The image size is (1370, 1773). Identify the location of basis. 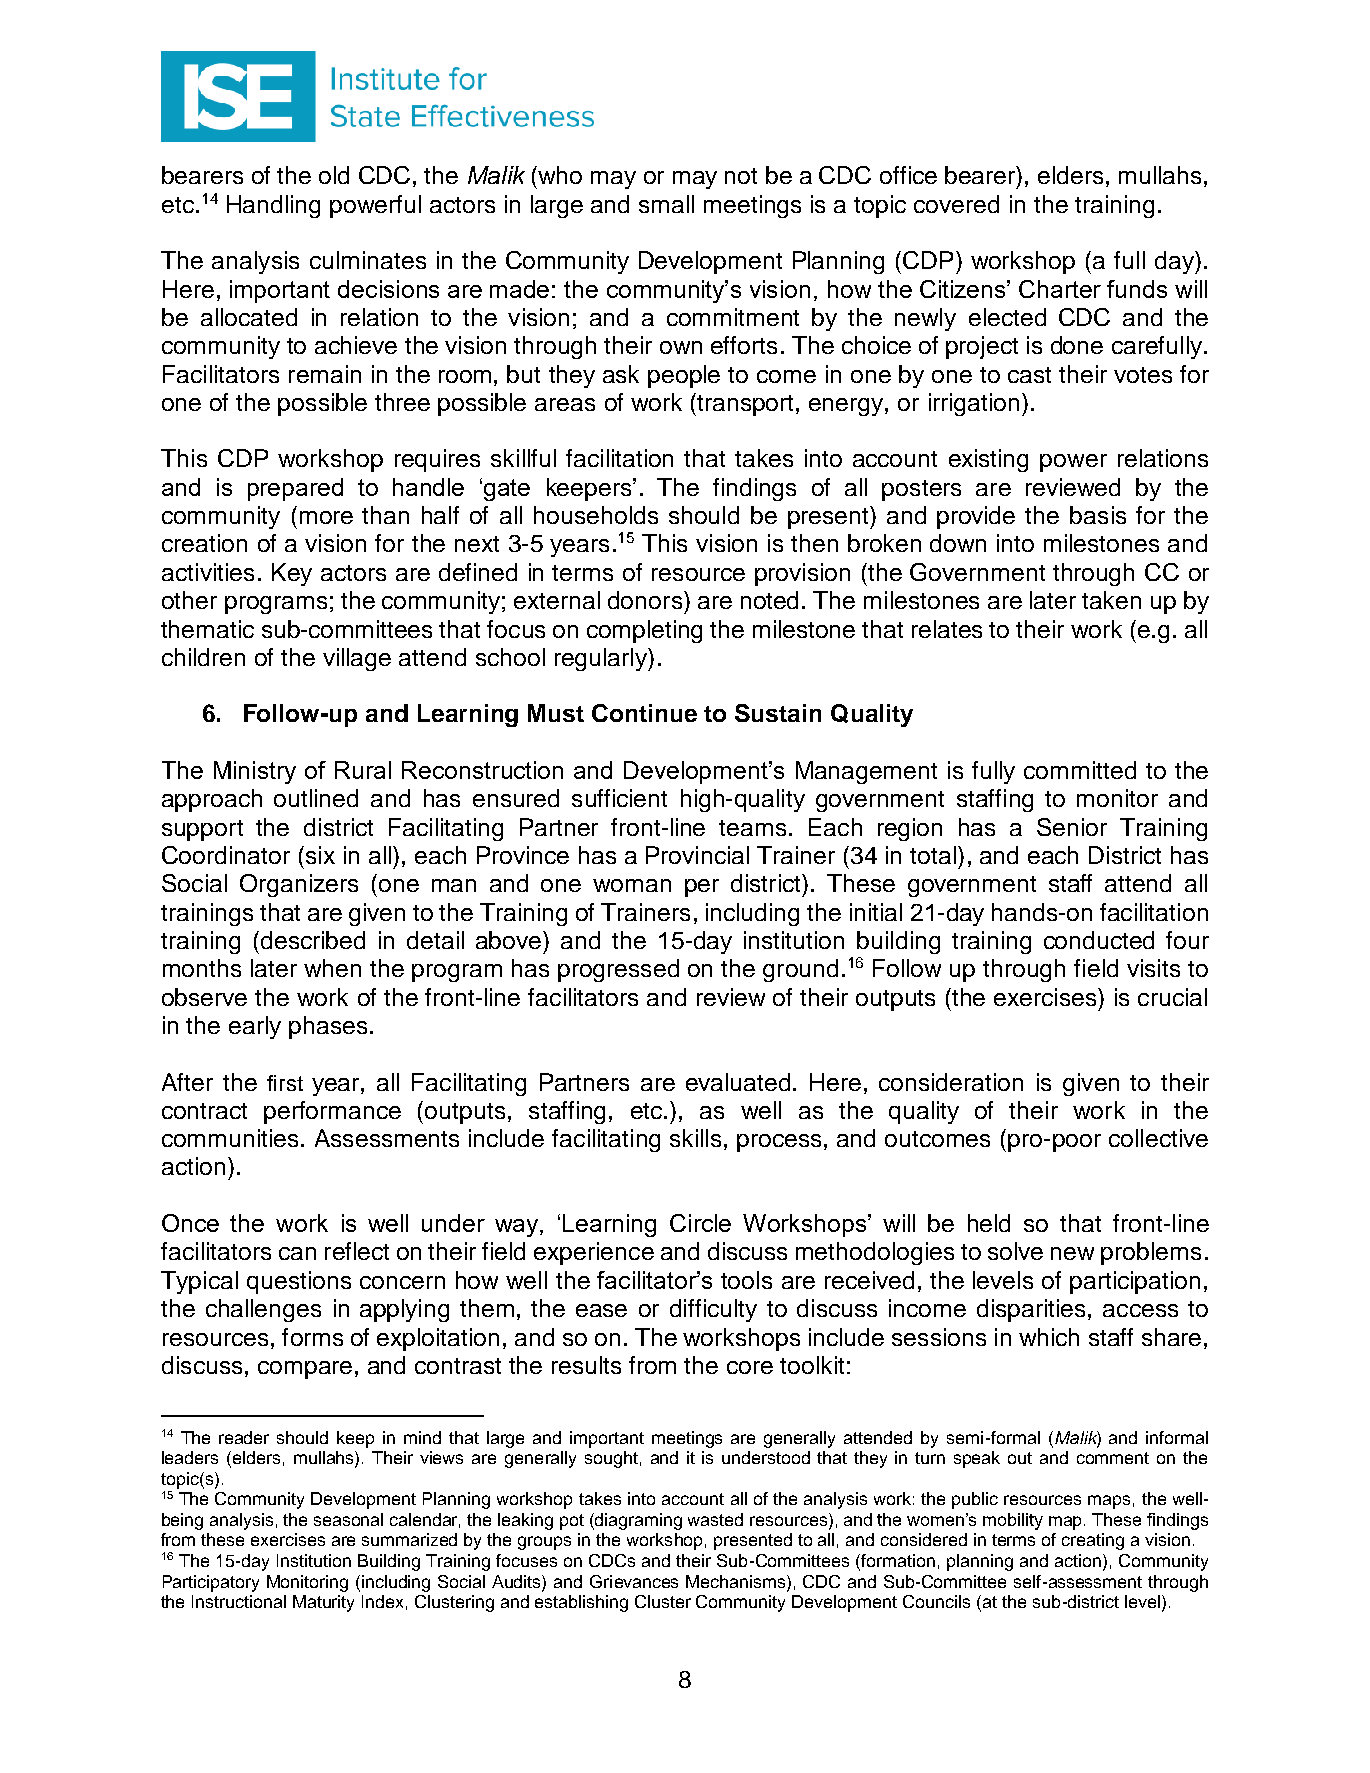
(1098, 515).
